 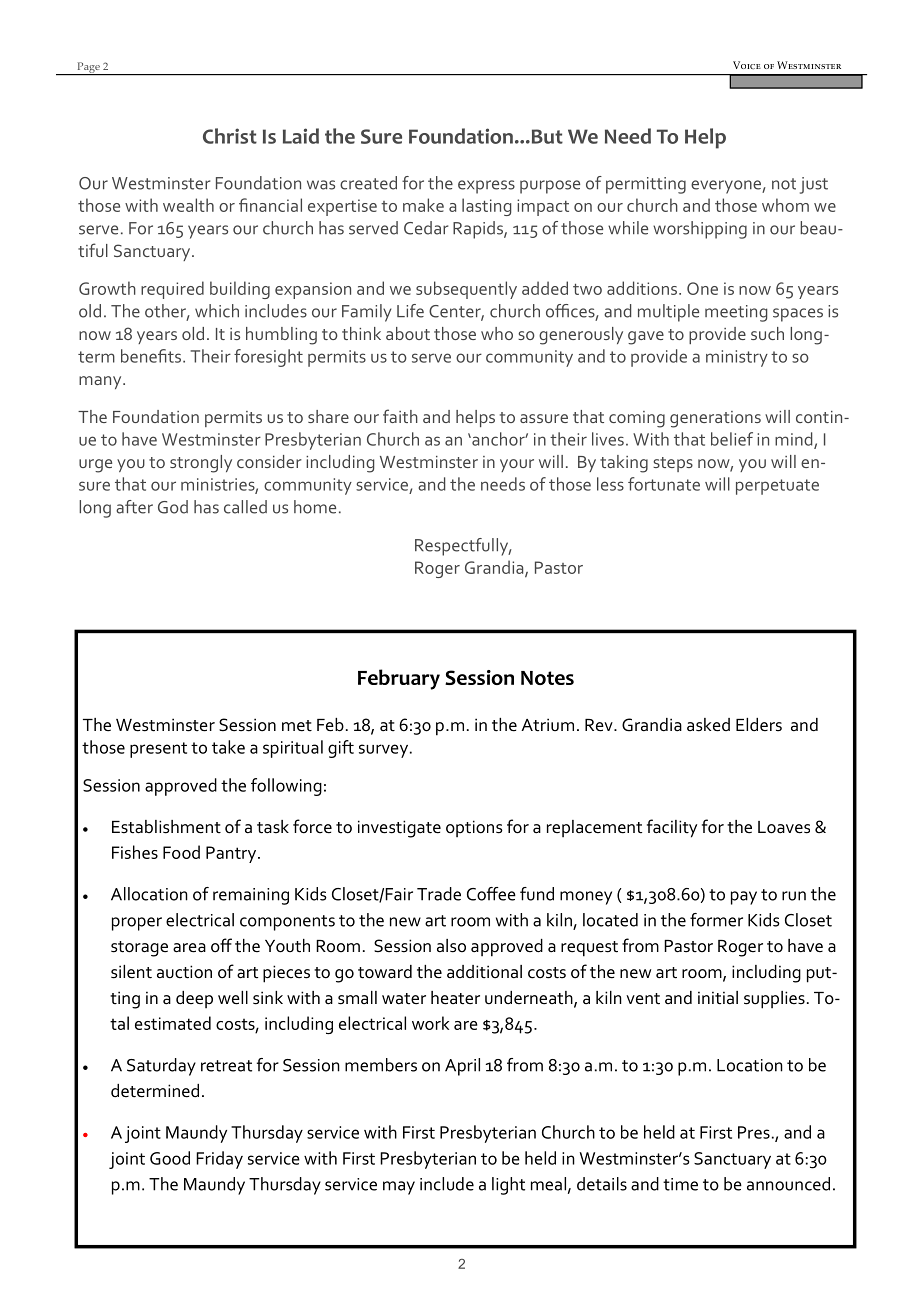 I want to click on facility, so click(x=672, y=828).
